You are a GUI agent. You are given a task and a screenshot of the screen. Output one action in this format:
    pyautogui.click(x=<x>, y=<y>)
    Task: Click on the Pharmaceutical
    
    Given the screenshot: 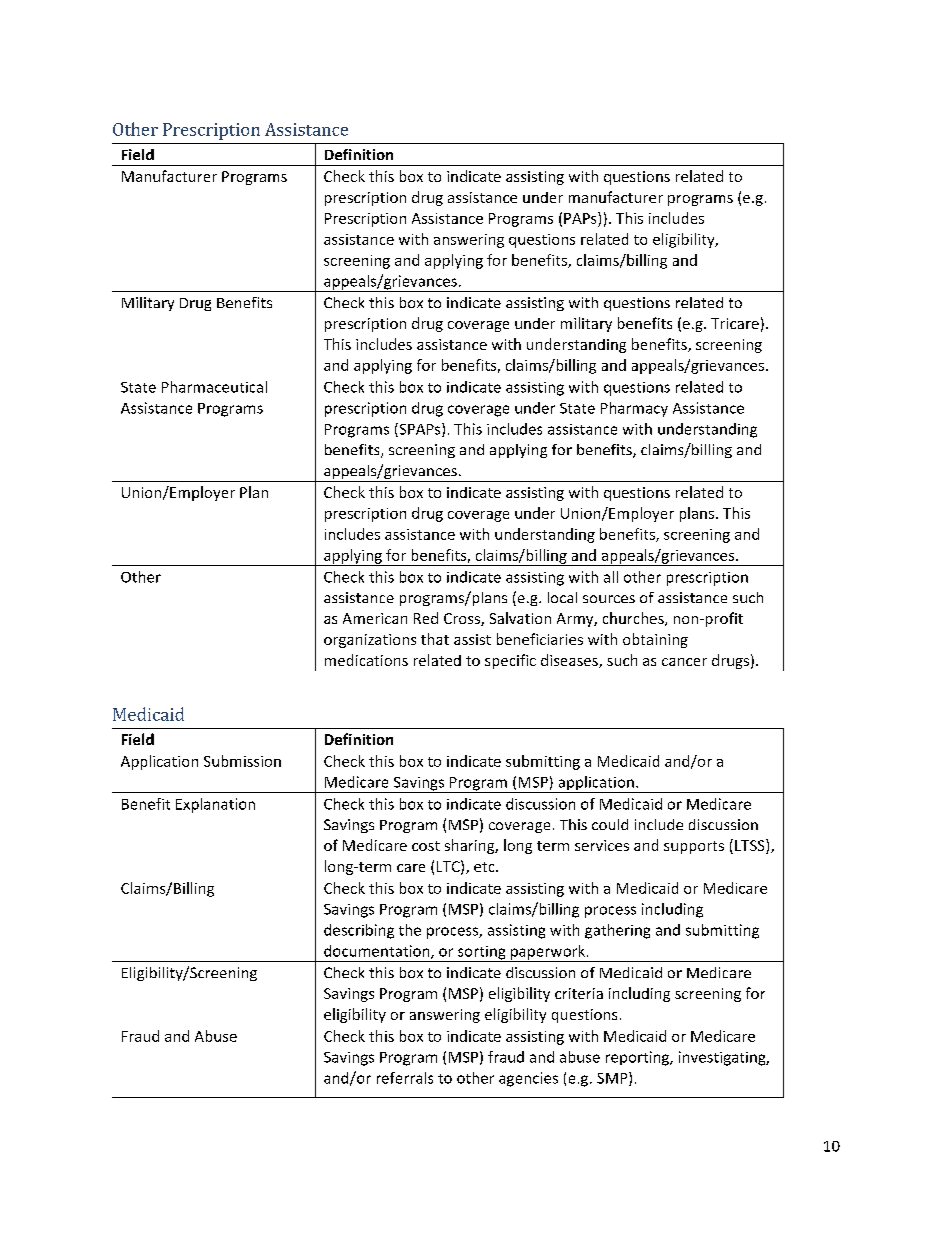 What is the action you would take?
    pyautogui.click(x=214, y=387)
